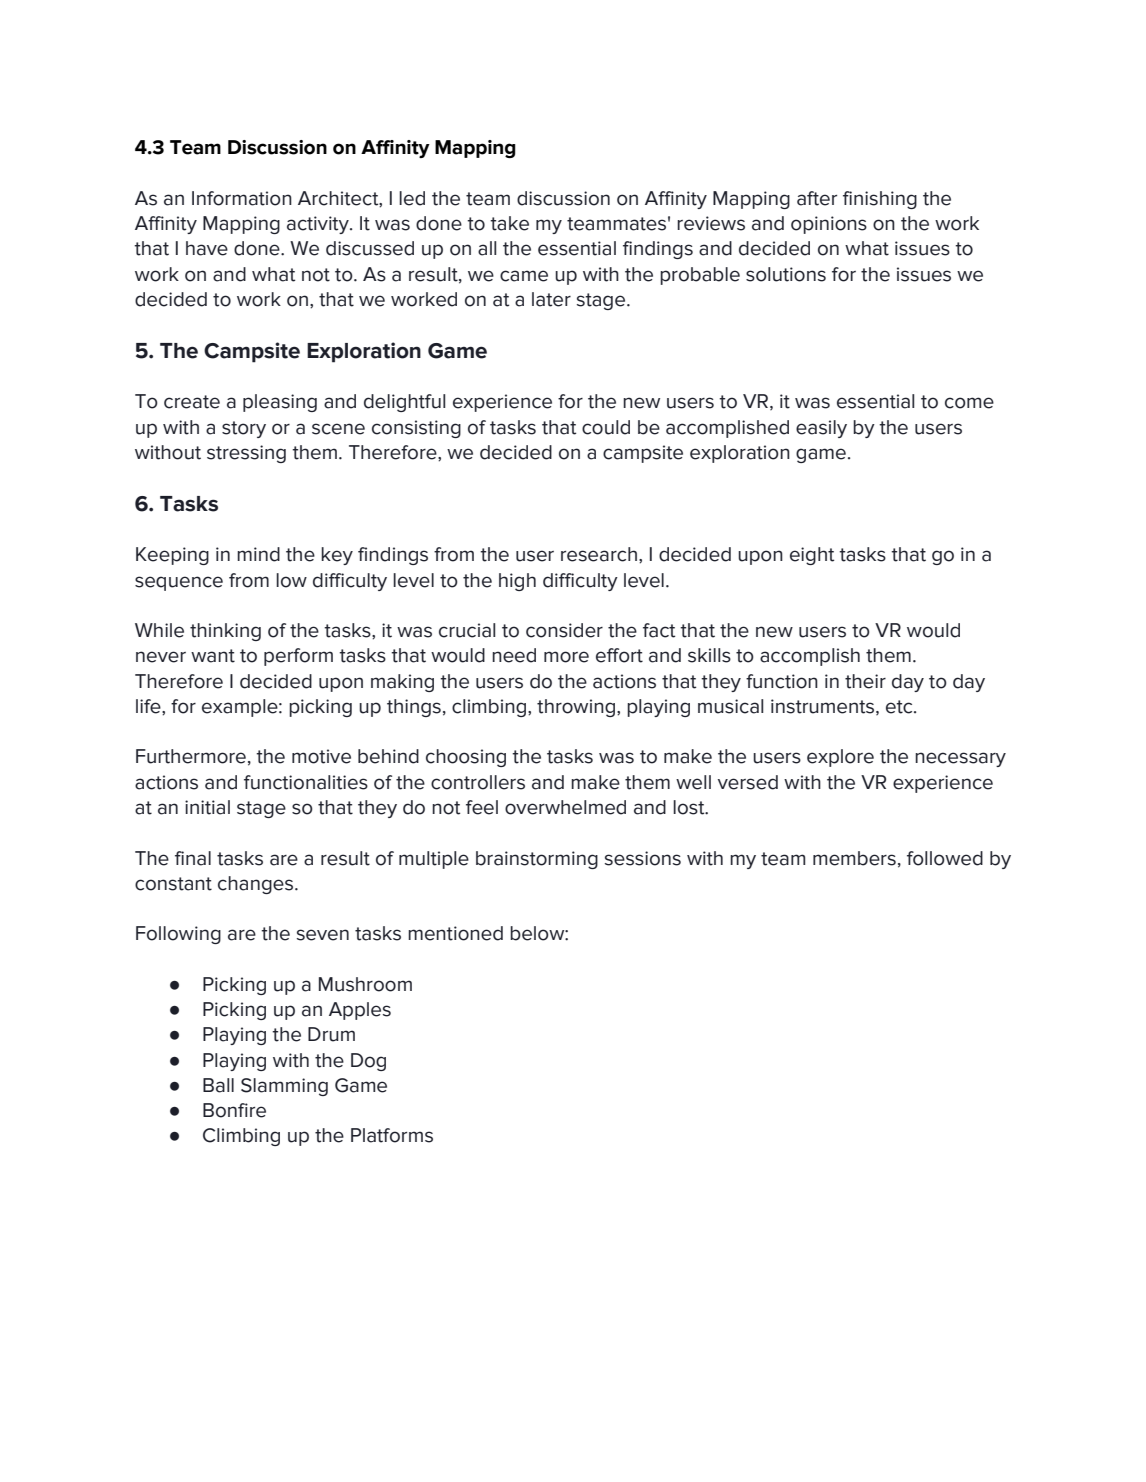 This page has height=1482, width=1146. I want to click on want, so click(213, 656).
